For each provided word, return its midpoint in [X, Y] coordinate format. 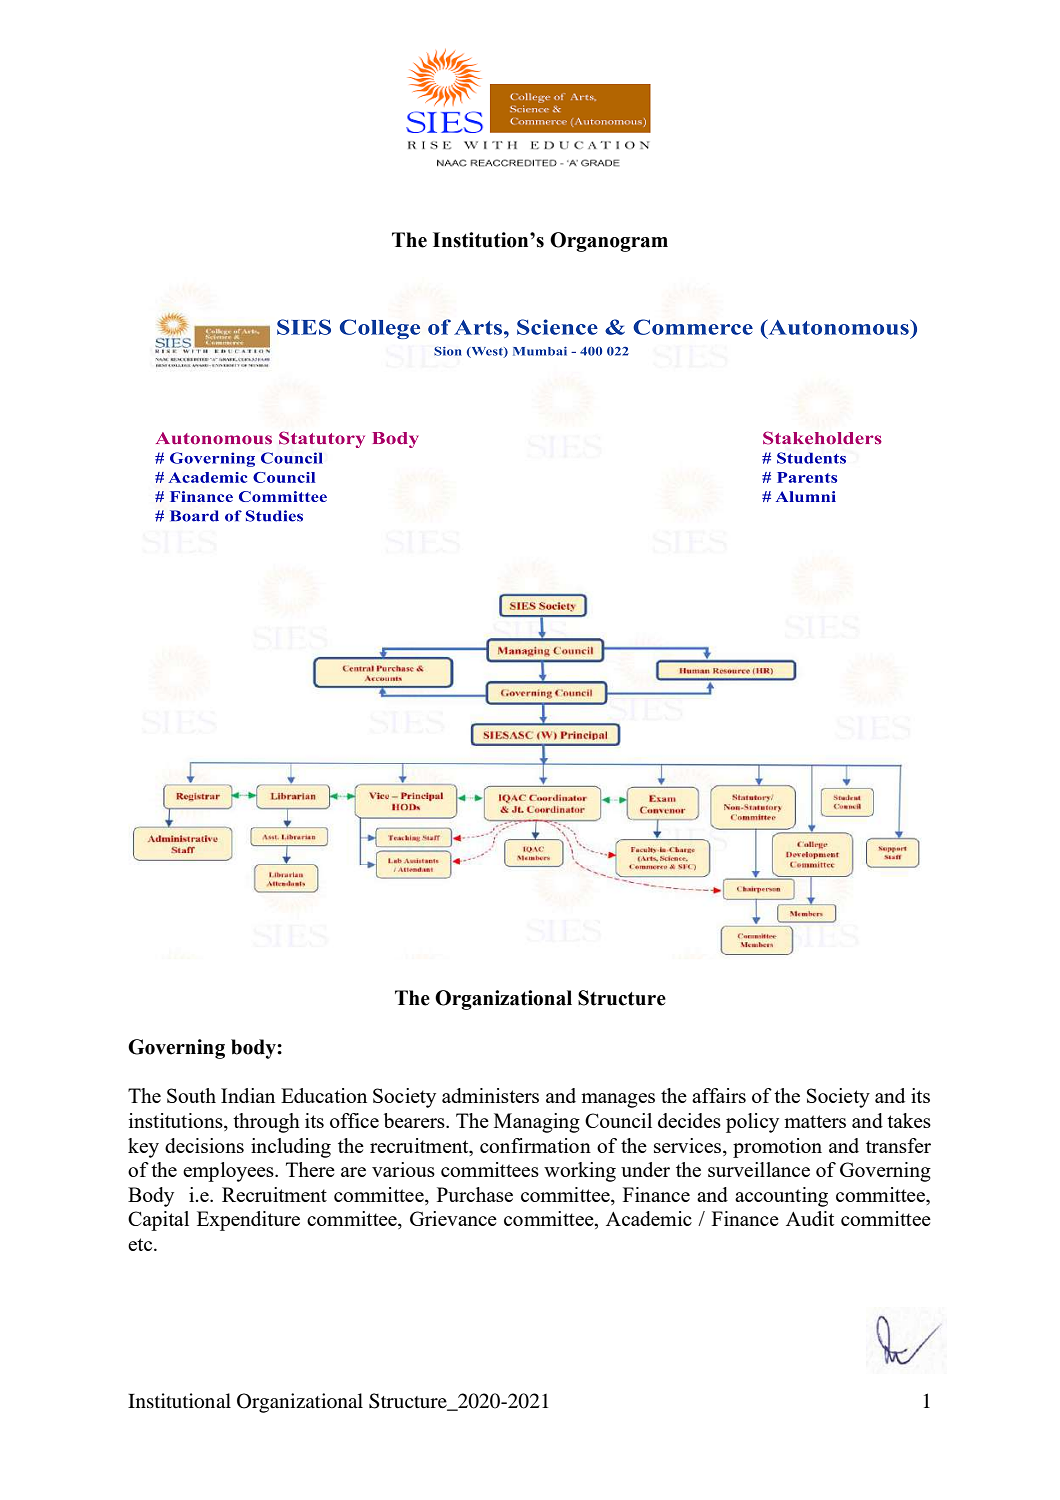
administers [490, 1095]
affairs [719, 1095]
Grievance [453, 1218]
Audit [810, 1218]
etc [141, 1244]
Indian [248, 1095]
